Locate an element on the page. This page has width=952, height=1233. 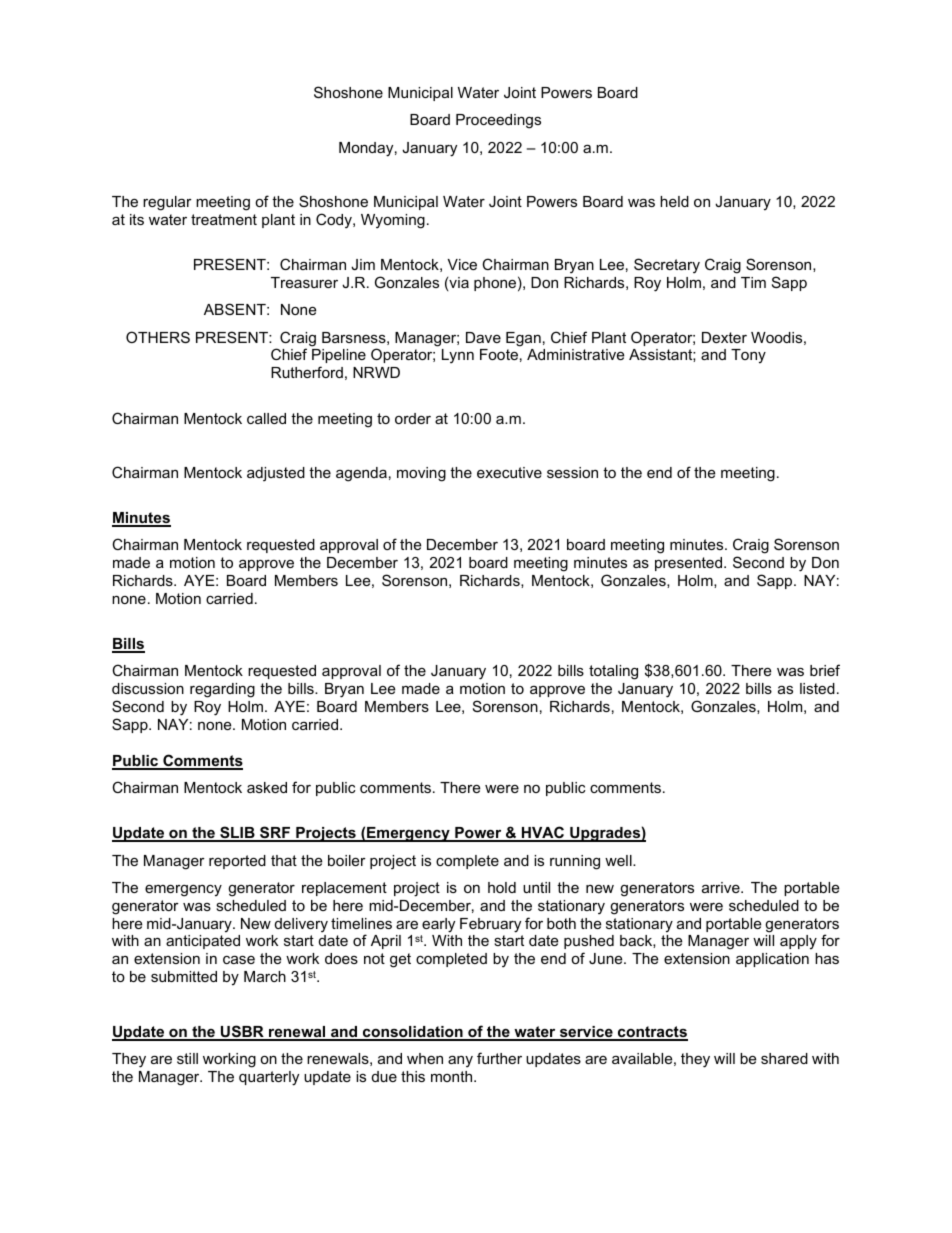
still is located at coordinates (187, 1058).
